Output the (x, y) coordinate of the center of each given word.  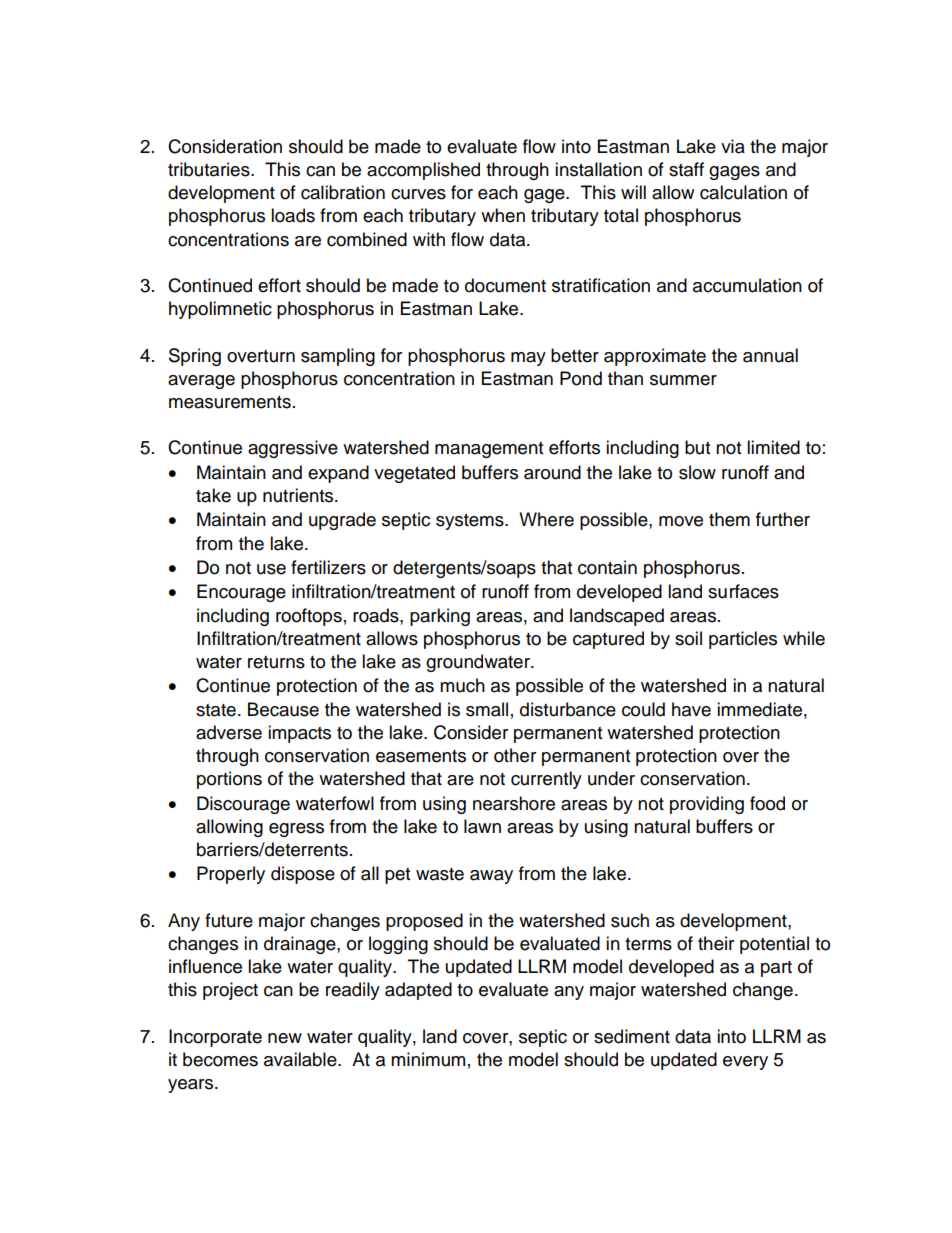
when (503, 215)
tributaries (210, 169)
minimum (428, 1059)
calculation (743, 192)
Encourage (241, 593)
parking (440, 617)
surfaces (743, 591)
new (285, 1038)
